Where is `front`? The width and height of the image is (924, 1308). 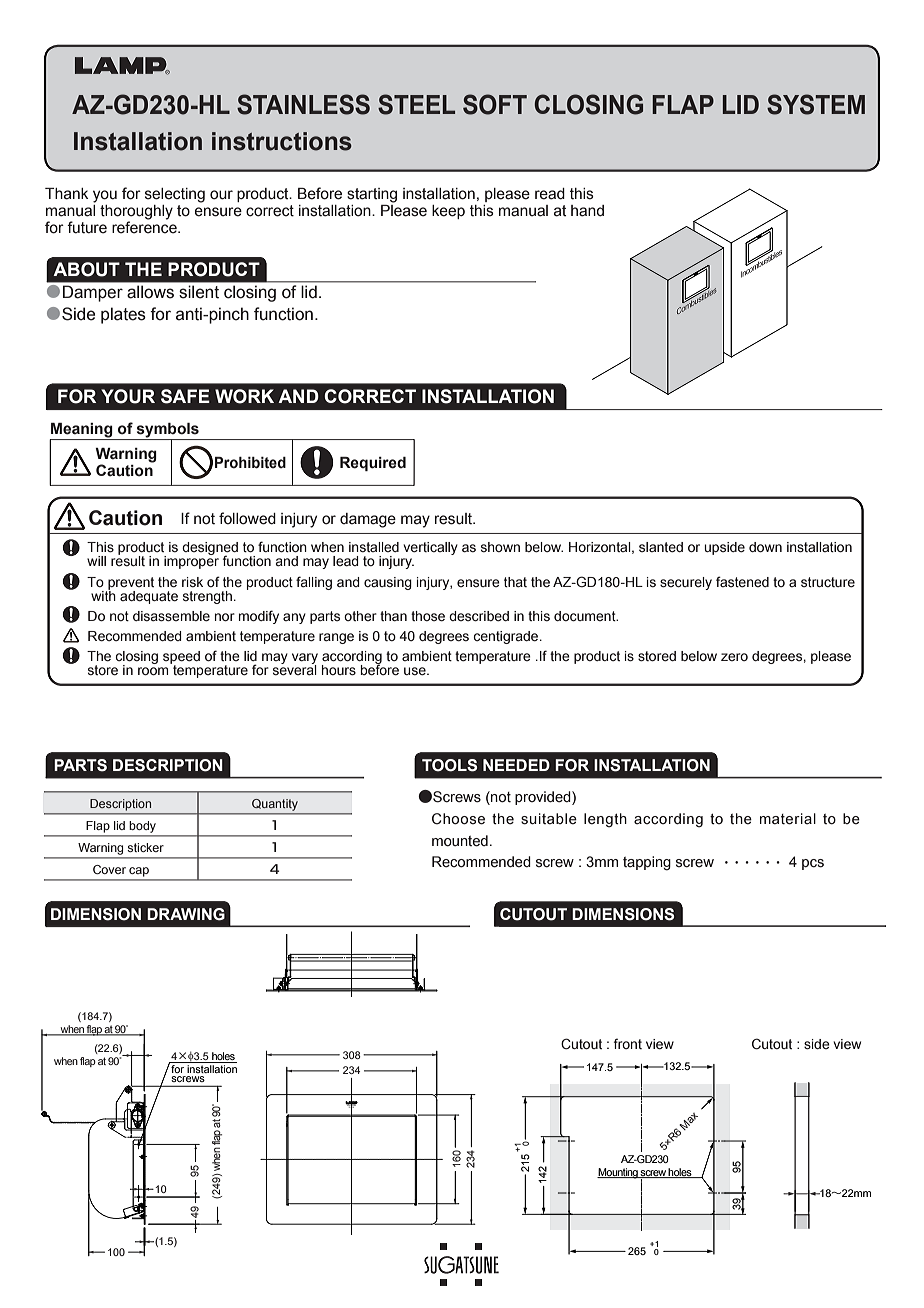
front is located at coordinates (628, 1043).
